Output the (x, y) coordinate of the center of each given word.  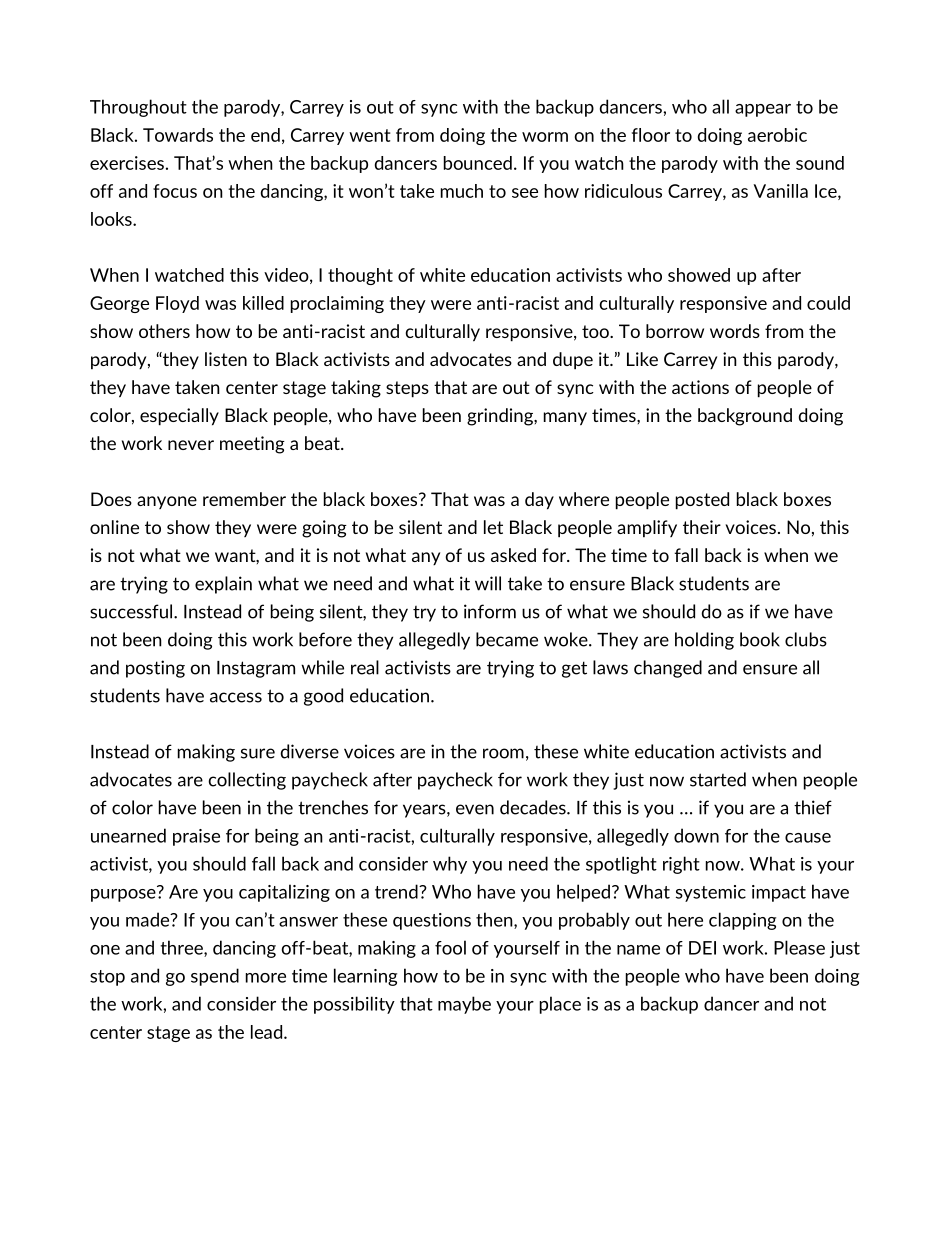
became (507, 639)
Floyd (177, 304)
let (493, 527)
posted (702, 501)
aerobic (777, 135)
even (475, 809)
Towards (178, 135)
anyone (167, 502)
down (696, 835)
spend (215, 977)
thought (360, 276)
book (760, 639)
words (735, 331)
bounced (478, 163)
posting (155, 669)
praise (196, 837)
